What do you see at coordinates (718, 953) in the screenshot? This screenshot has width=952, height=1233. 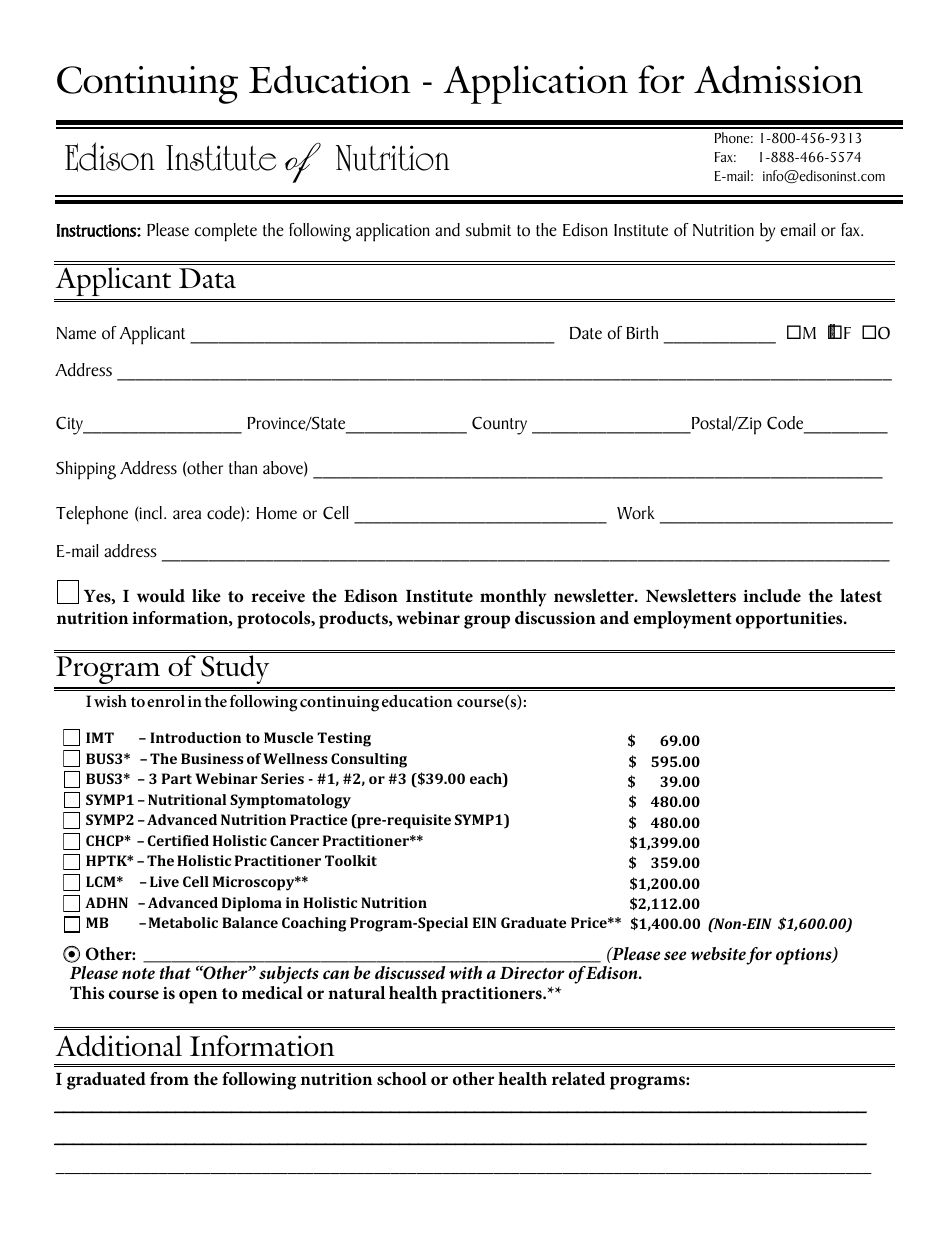 I see `website` at bounding box center [718, 953].
